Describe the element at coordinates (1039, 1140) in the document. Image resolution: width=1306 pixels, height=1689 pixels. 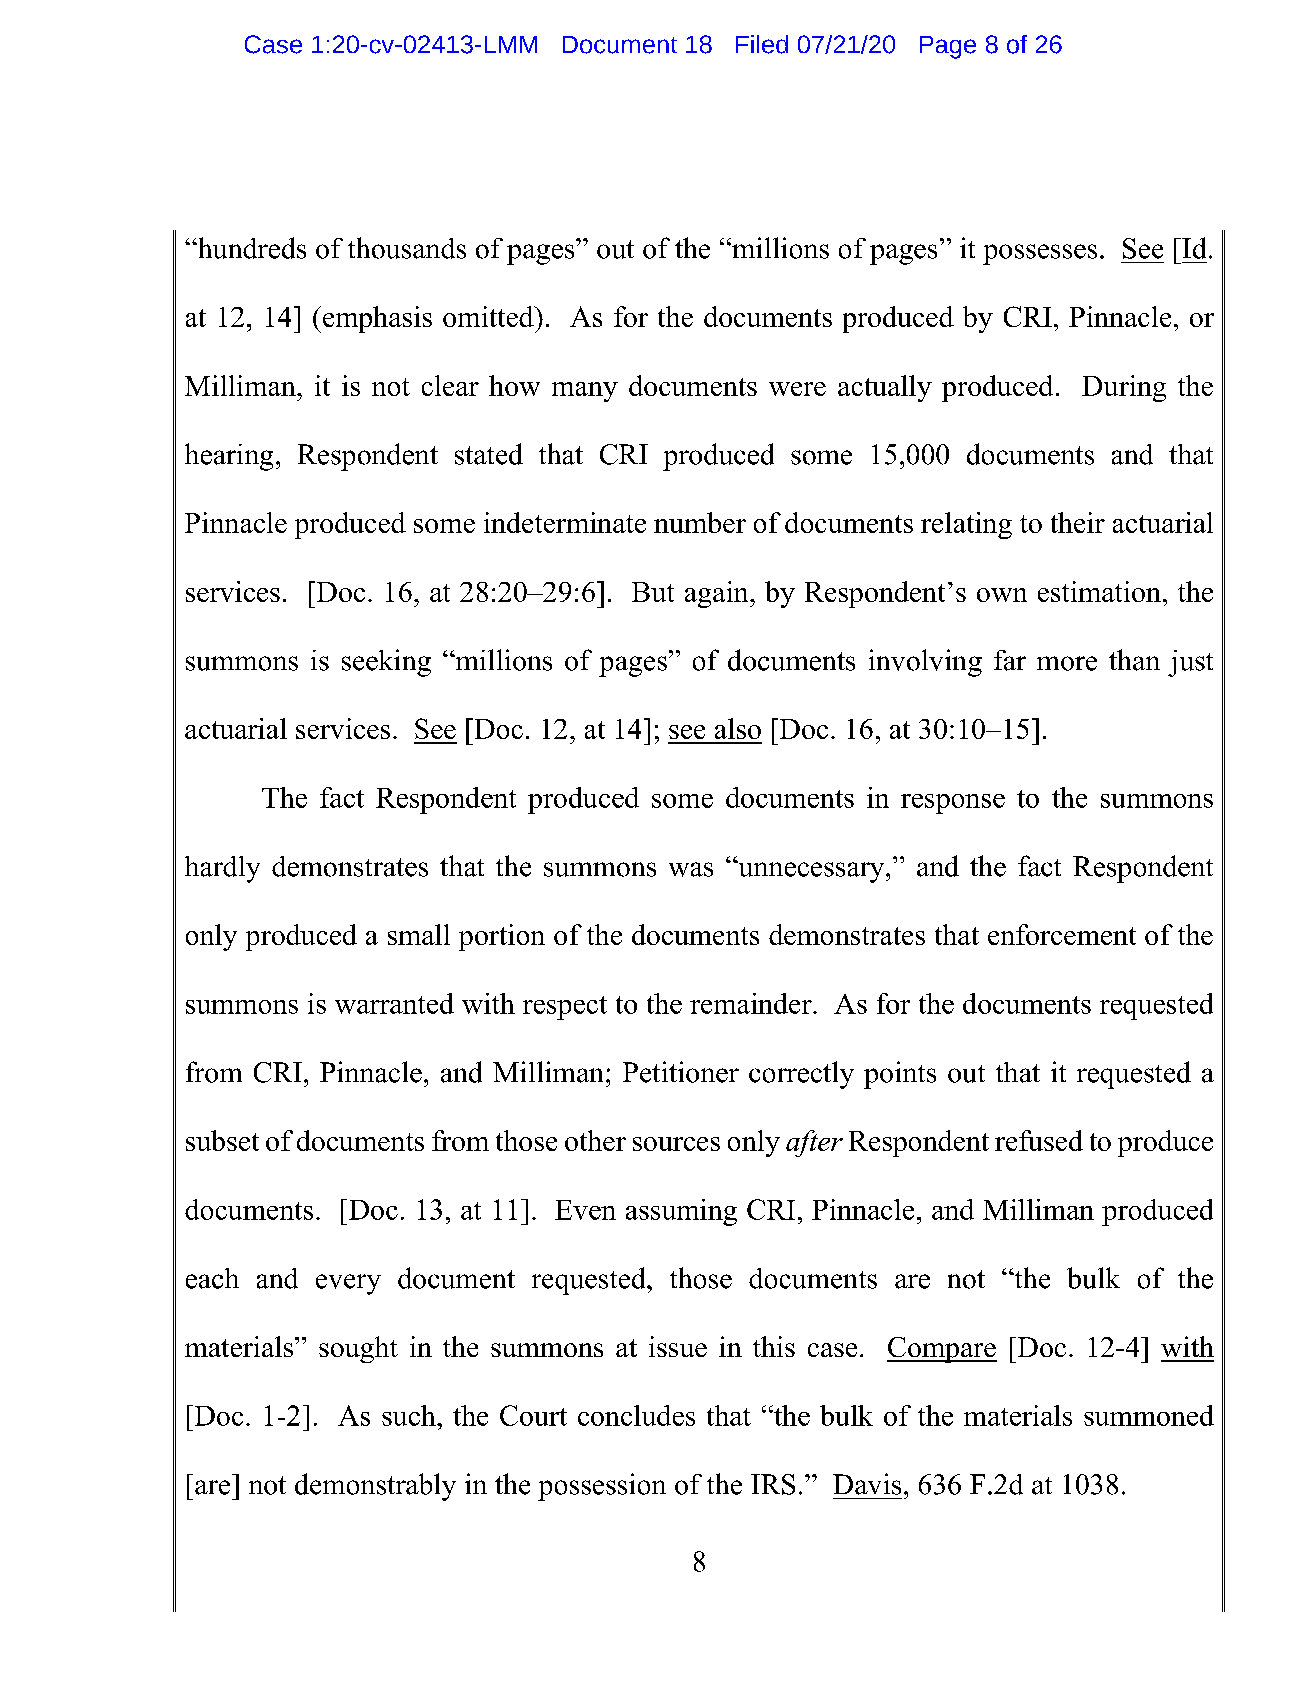
I see `refused` at that location.
